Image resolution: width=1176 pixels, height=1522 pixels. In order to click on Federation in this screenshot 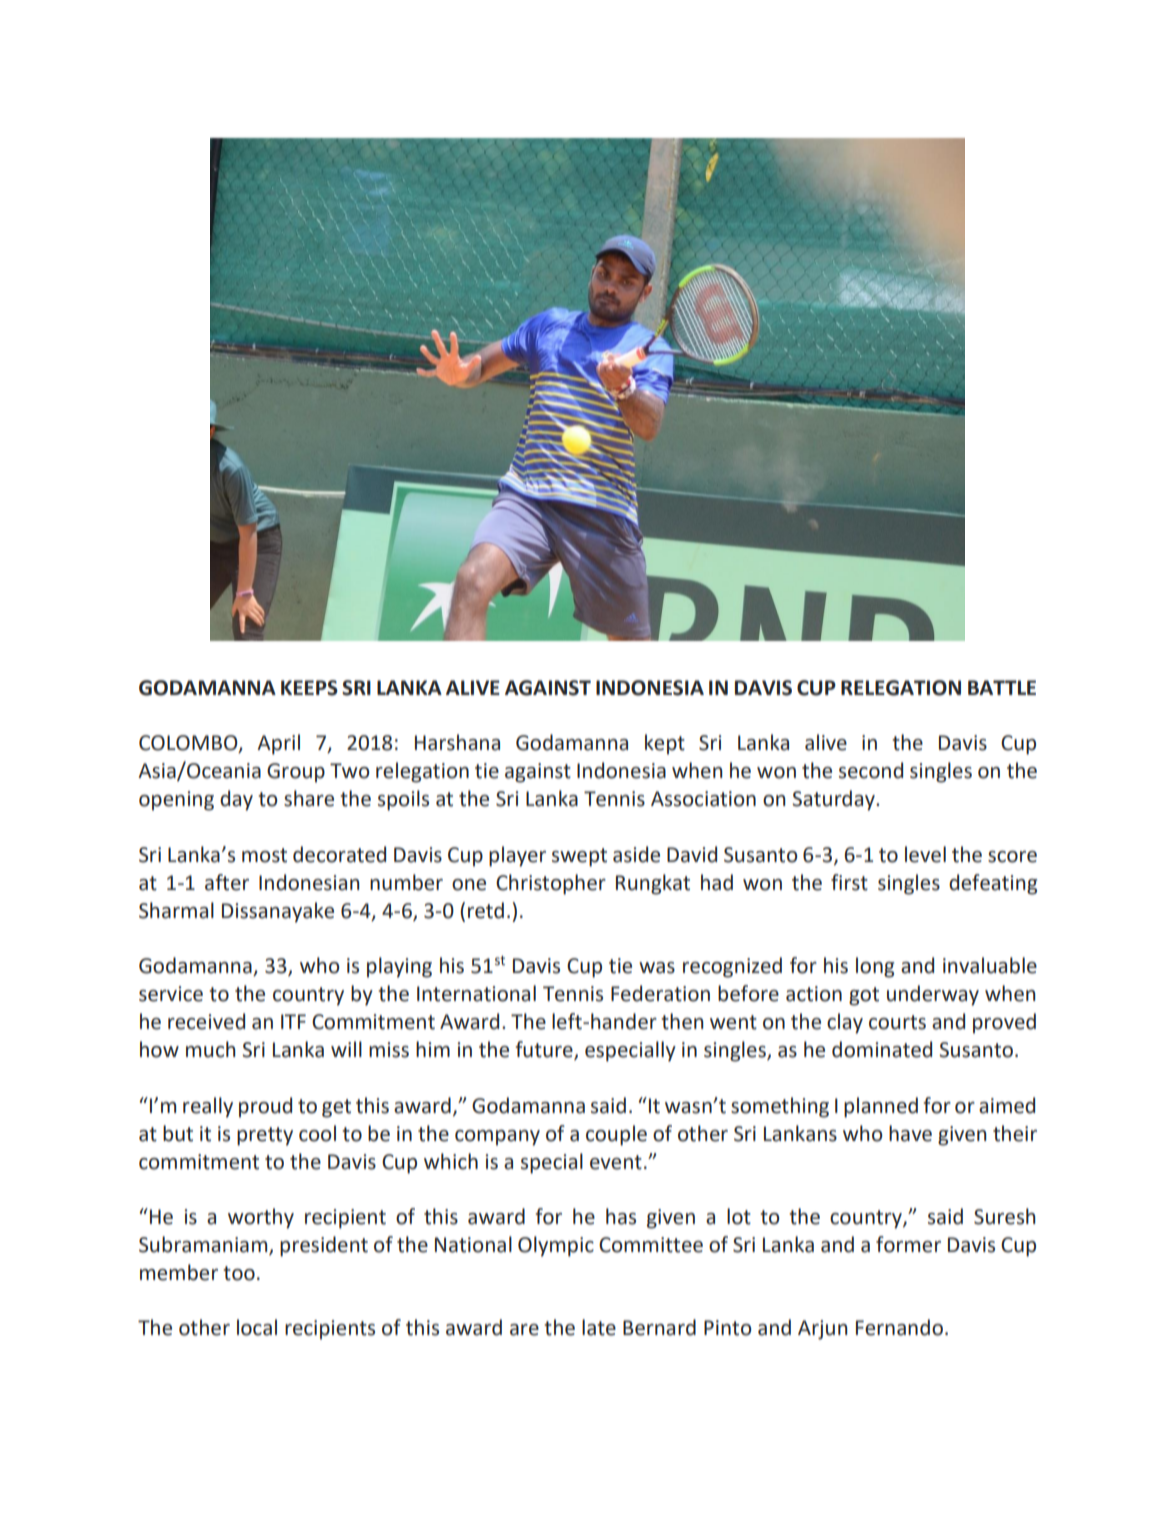, I will do `click(660, 993)`.
